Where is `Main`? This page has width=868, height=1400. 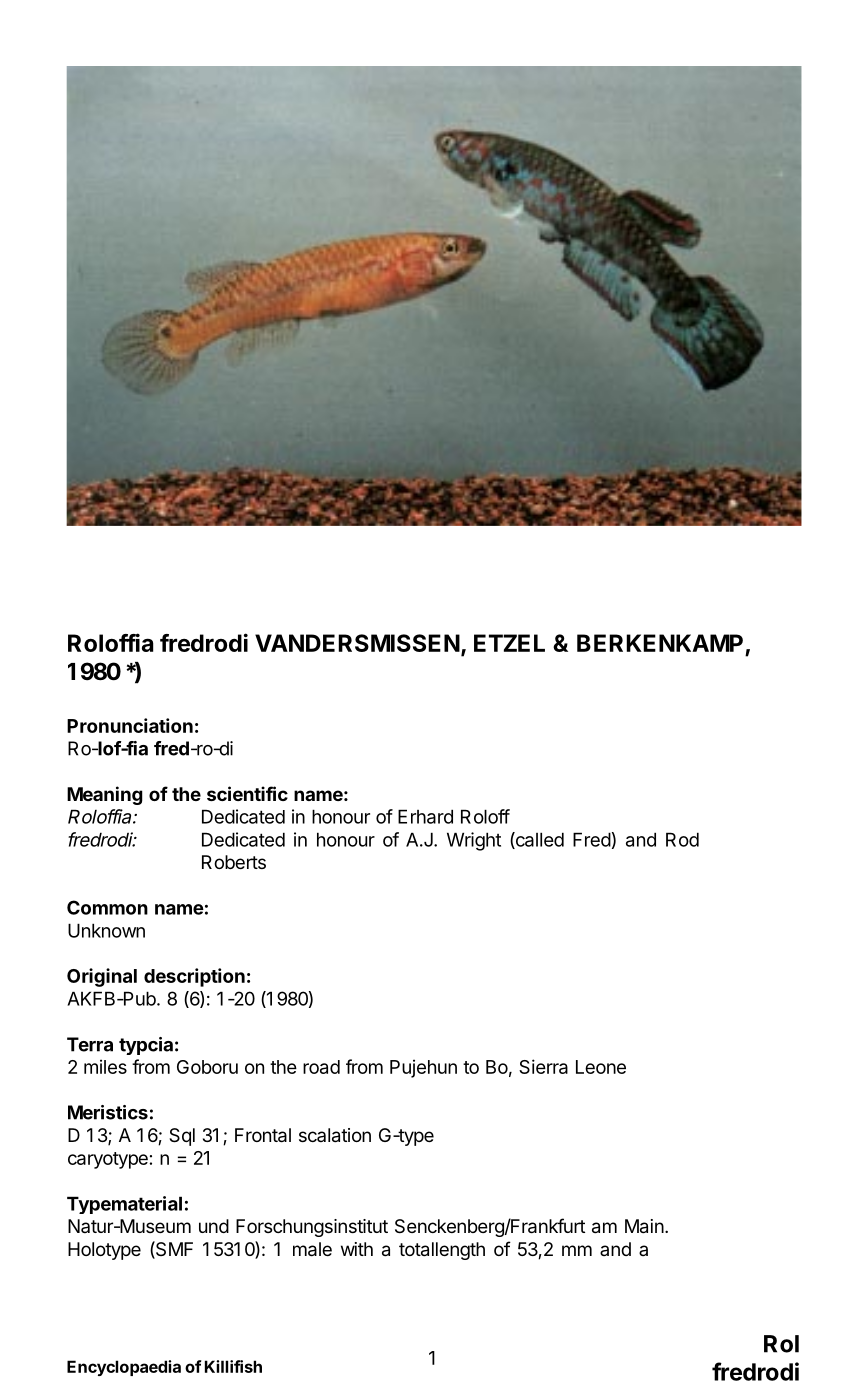
Main is located at coordinates (644, 1226).
